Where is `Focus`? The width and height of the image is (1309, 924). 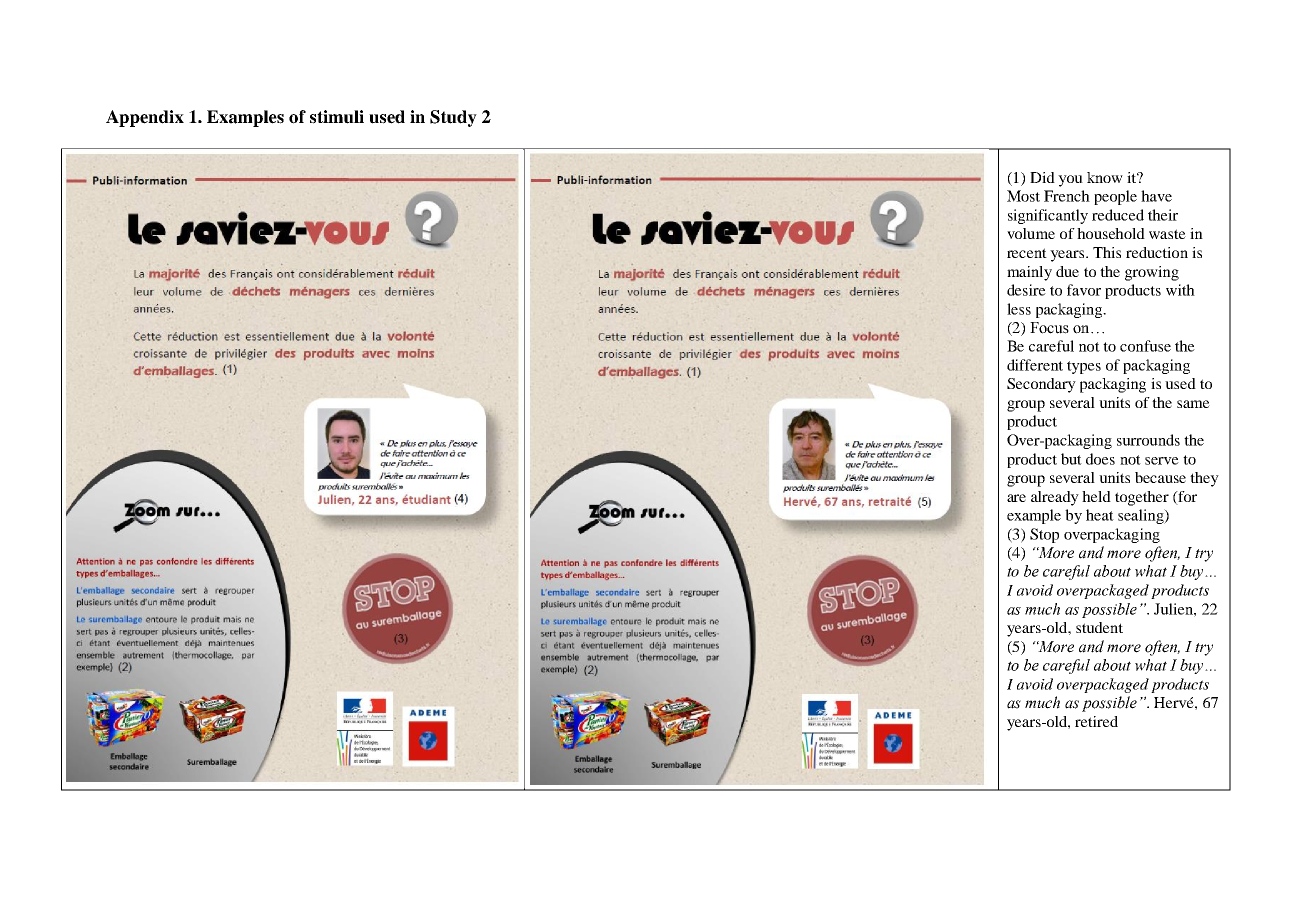
Focus is located at coordinates (1049, 328).
